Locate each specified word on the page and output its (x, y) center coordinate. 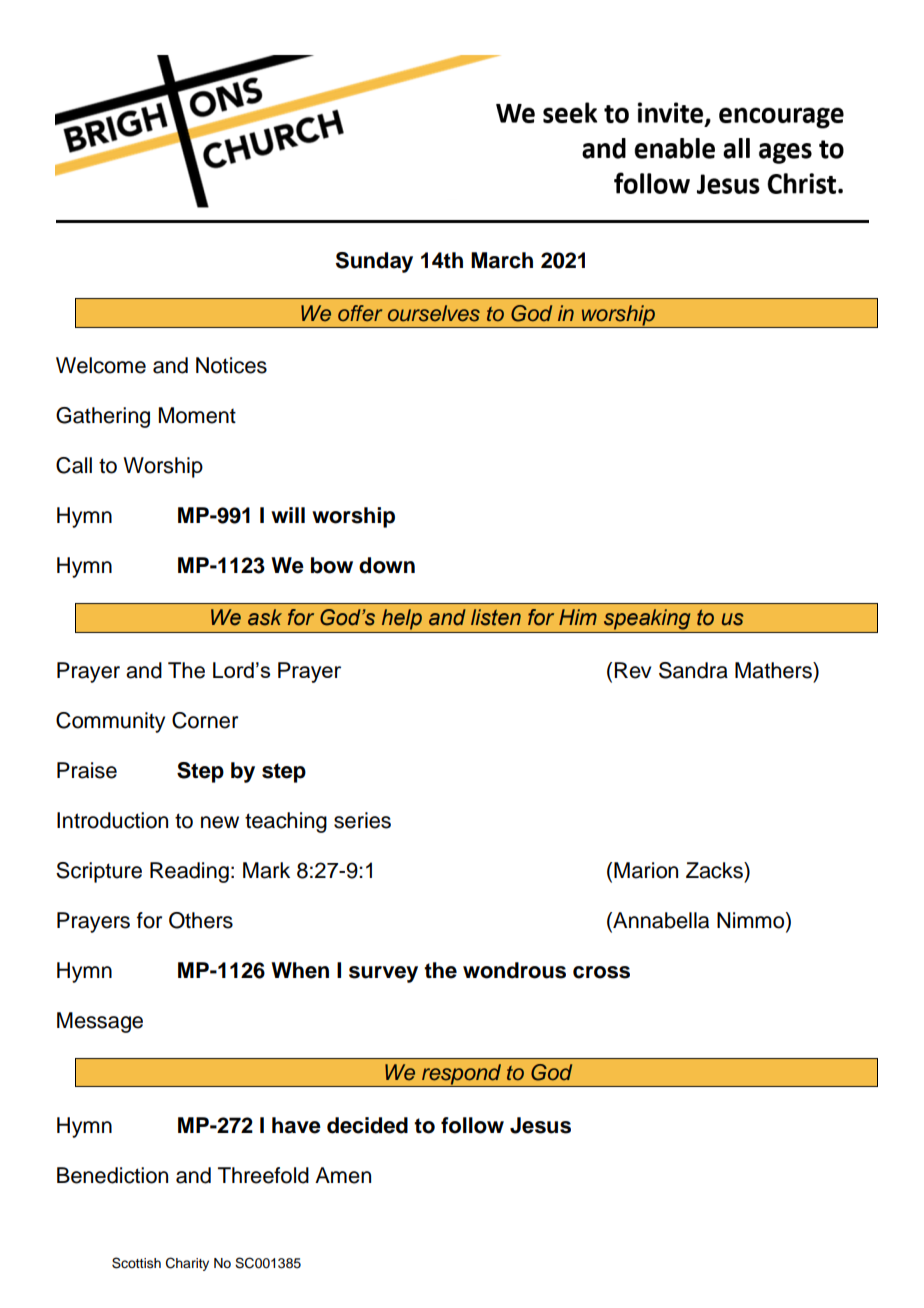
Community (110, 722)
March (502, 260)
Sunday (374, 262)
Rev (632, 670)
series (362, 820)
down (387, 565)
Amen (343, 1175)
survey (383, 974)
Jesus (540, 1125)
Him (578, 617)
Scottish (136, 1263)
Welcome (101, 365)
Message (100, 1022)
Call (74, 465)
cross (601, 972)
